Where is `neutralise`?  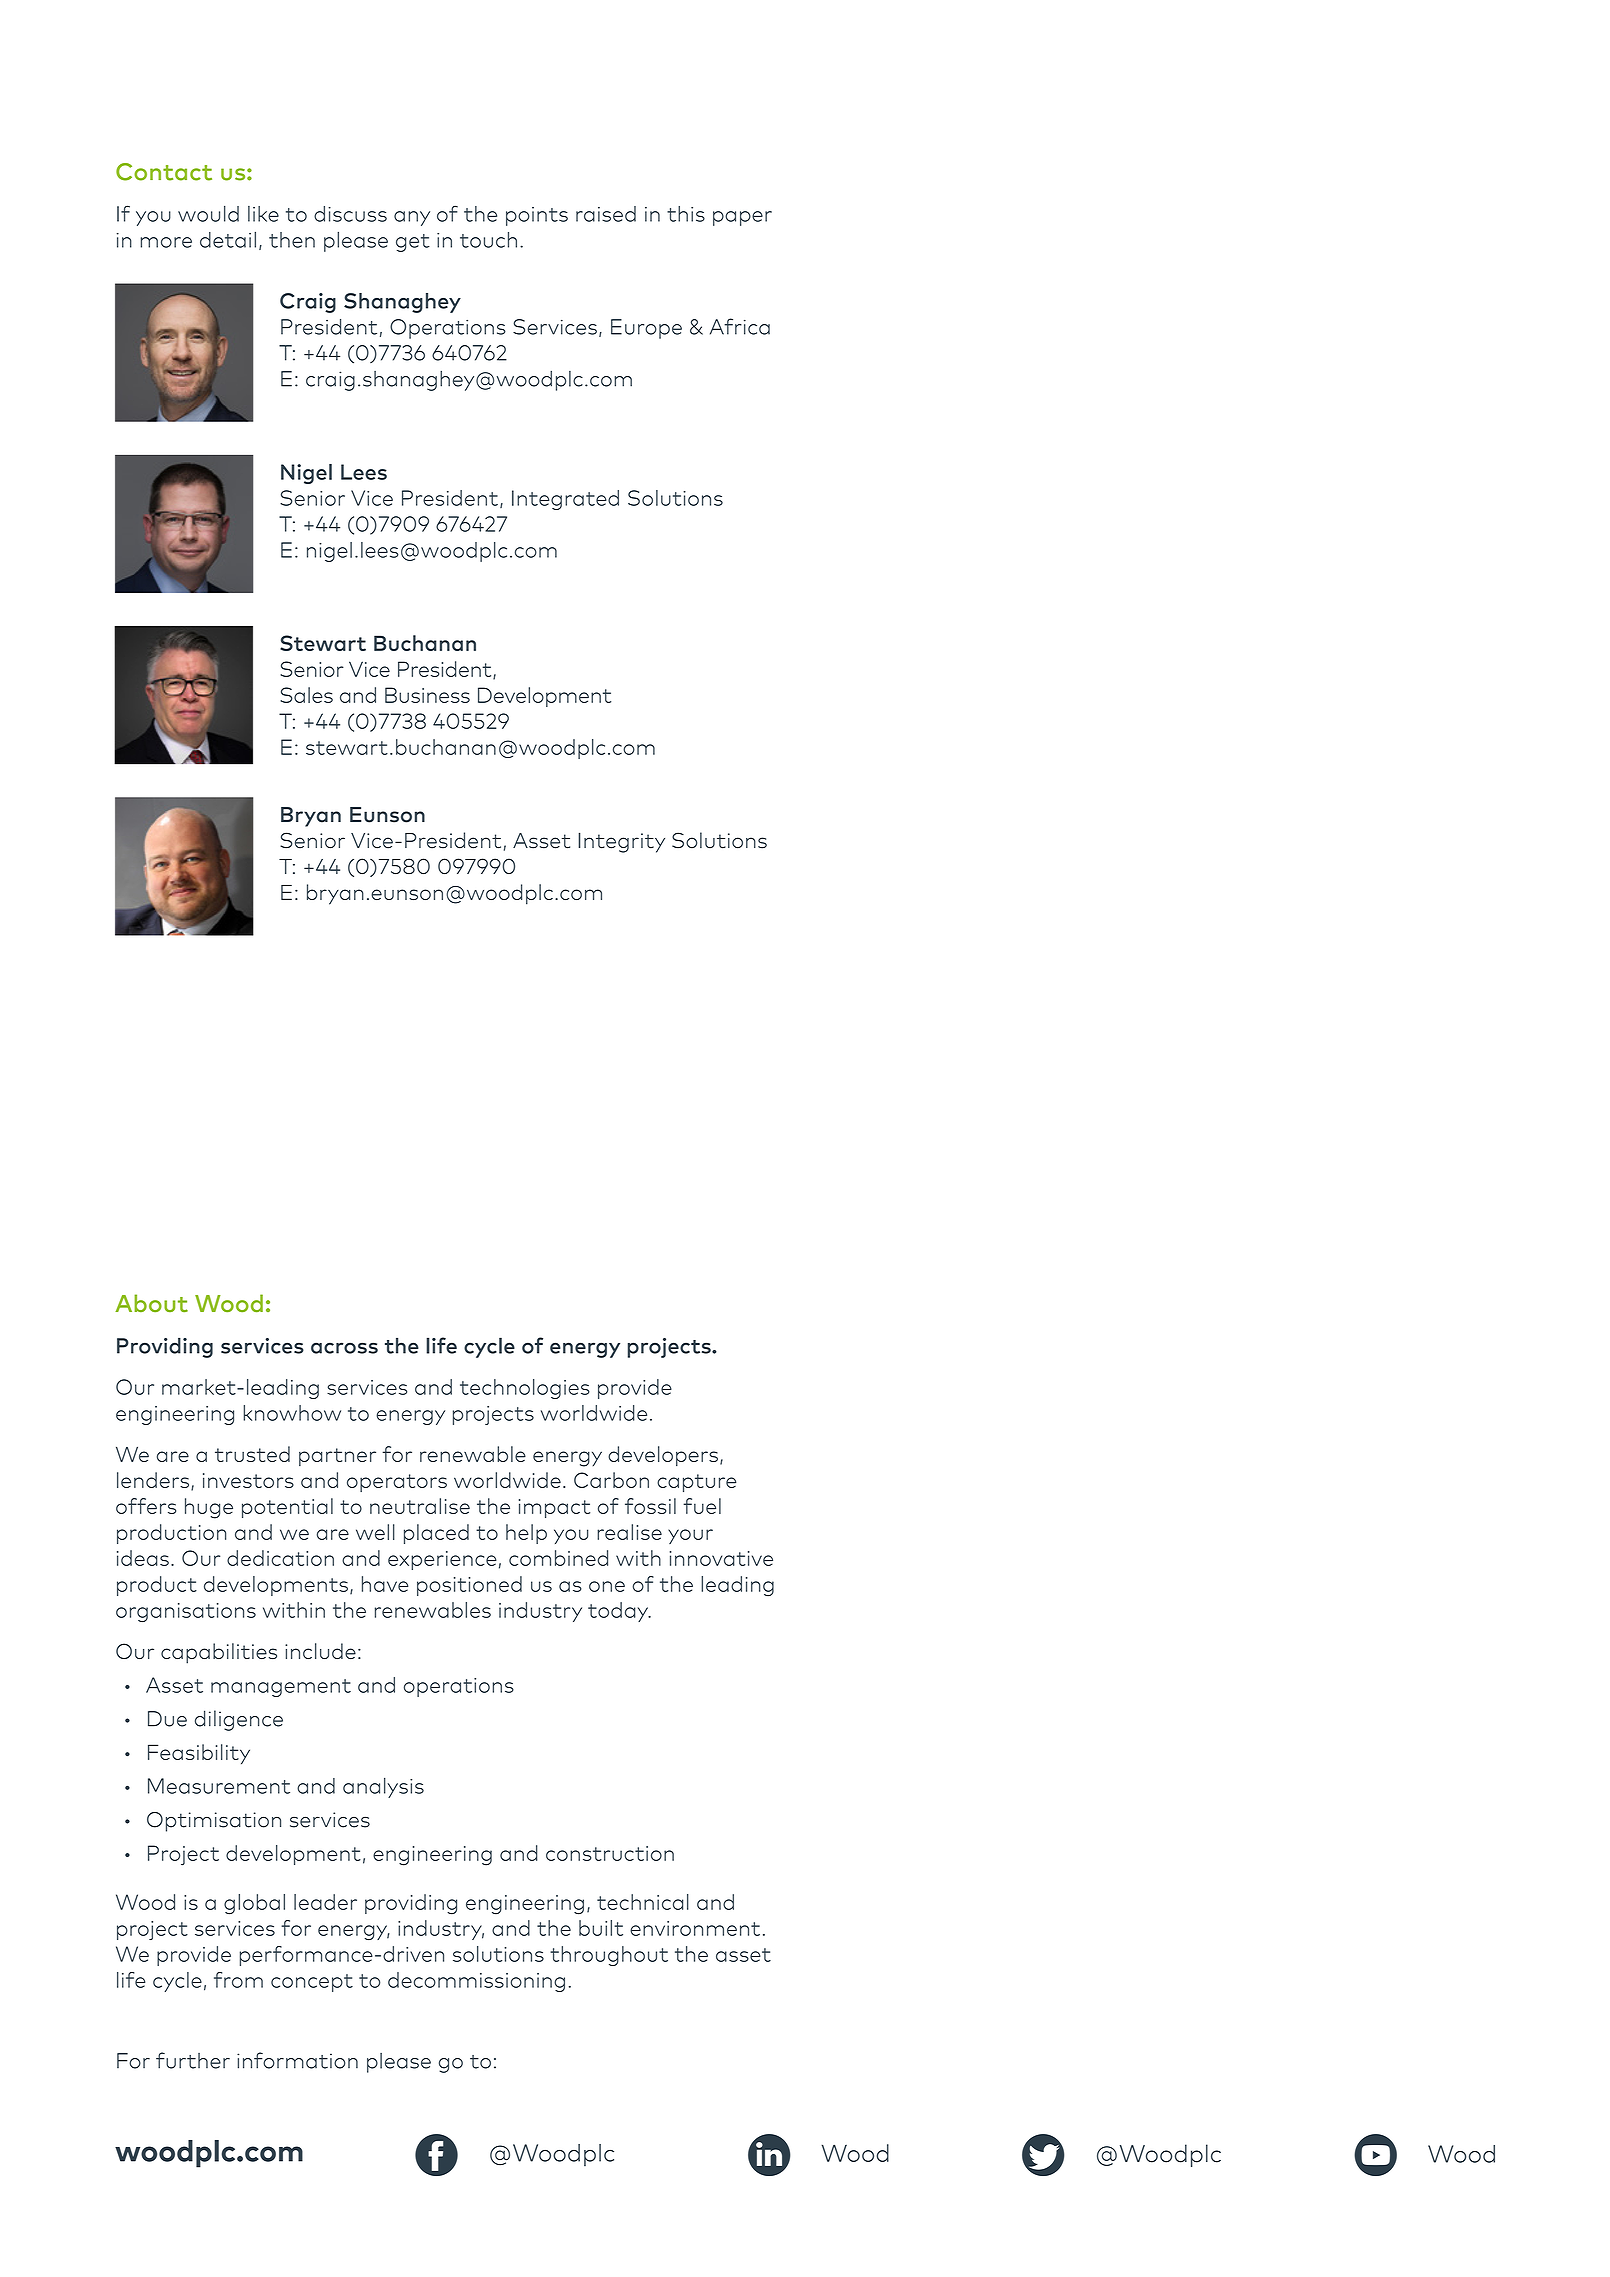 neutralise is located at coordinates (420, 1506).
